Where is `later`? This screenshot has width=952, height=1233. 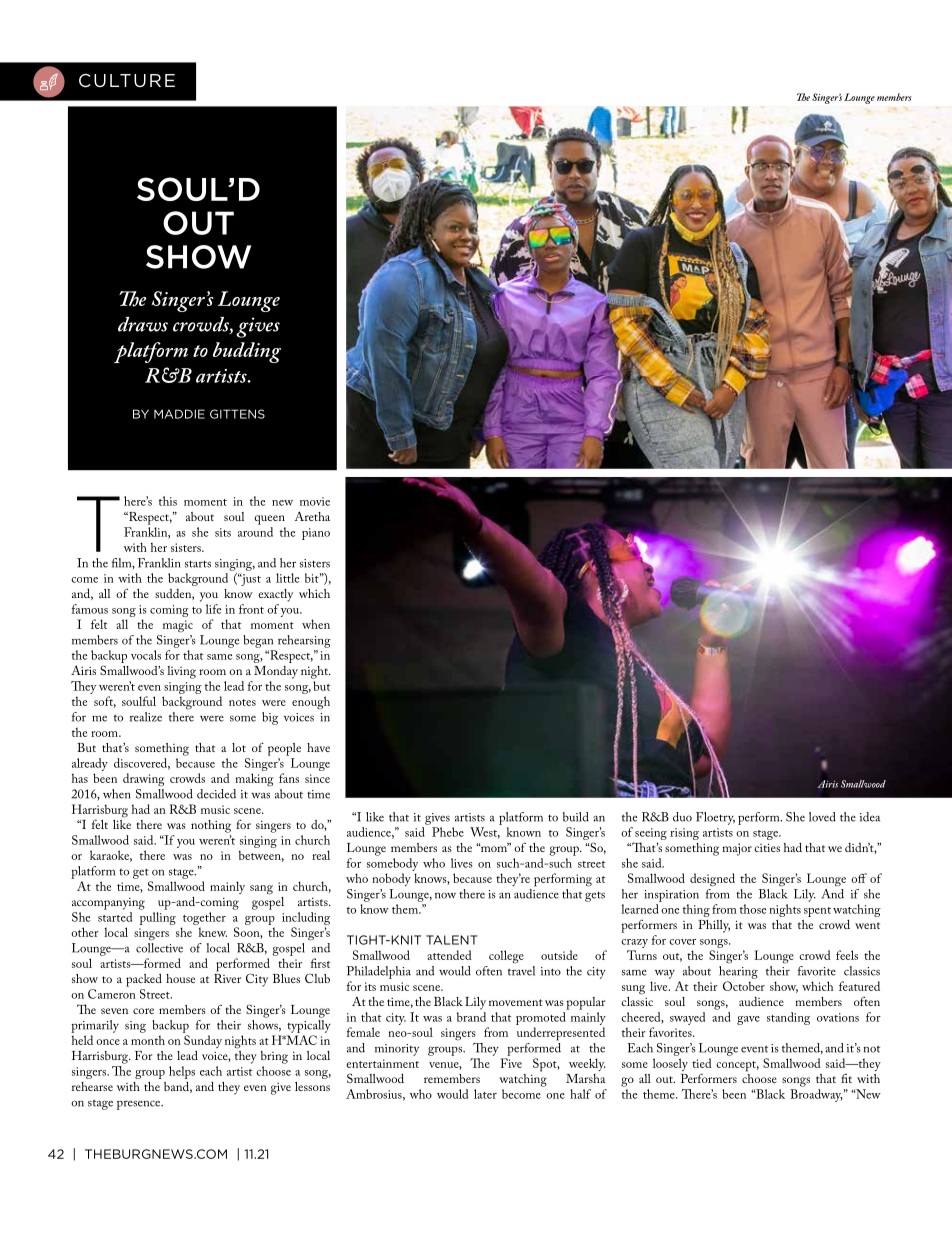
later is located at coordinates (485, 1094).
